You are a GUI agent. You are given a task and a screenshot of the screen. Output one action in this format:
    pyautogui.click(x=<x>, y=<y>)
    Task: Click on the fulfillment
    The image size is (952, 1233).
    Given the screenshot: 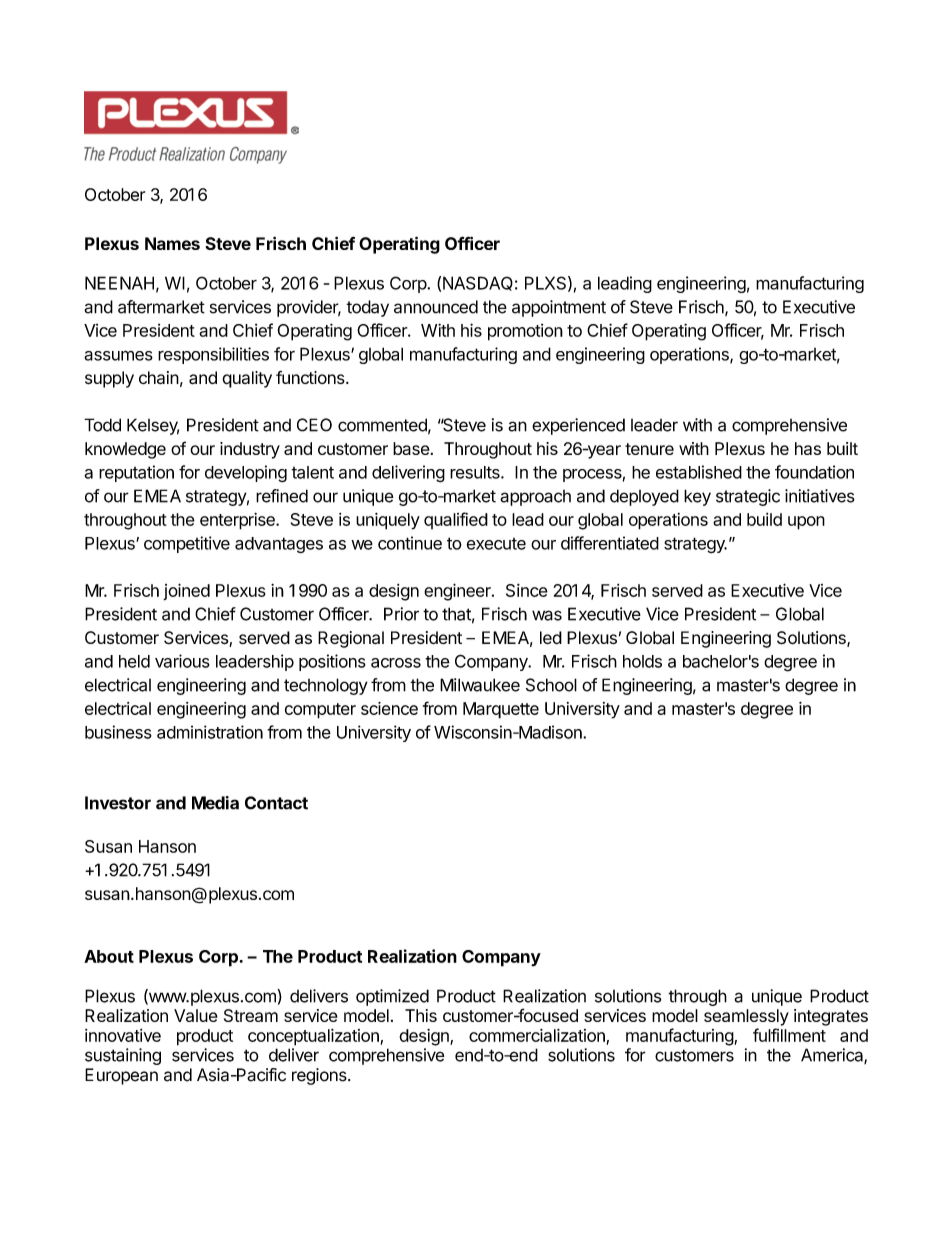 What is the action you would take?
    pyautogui.click(x=789, y=1035)
